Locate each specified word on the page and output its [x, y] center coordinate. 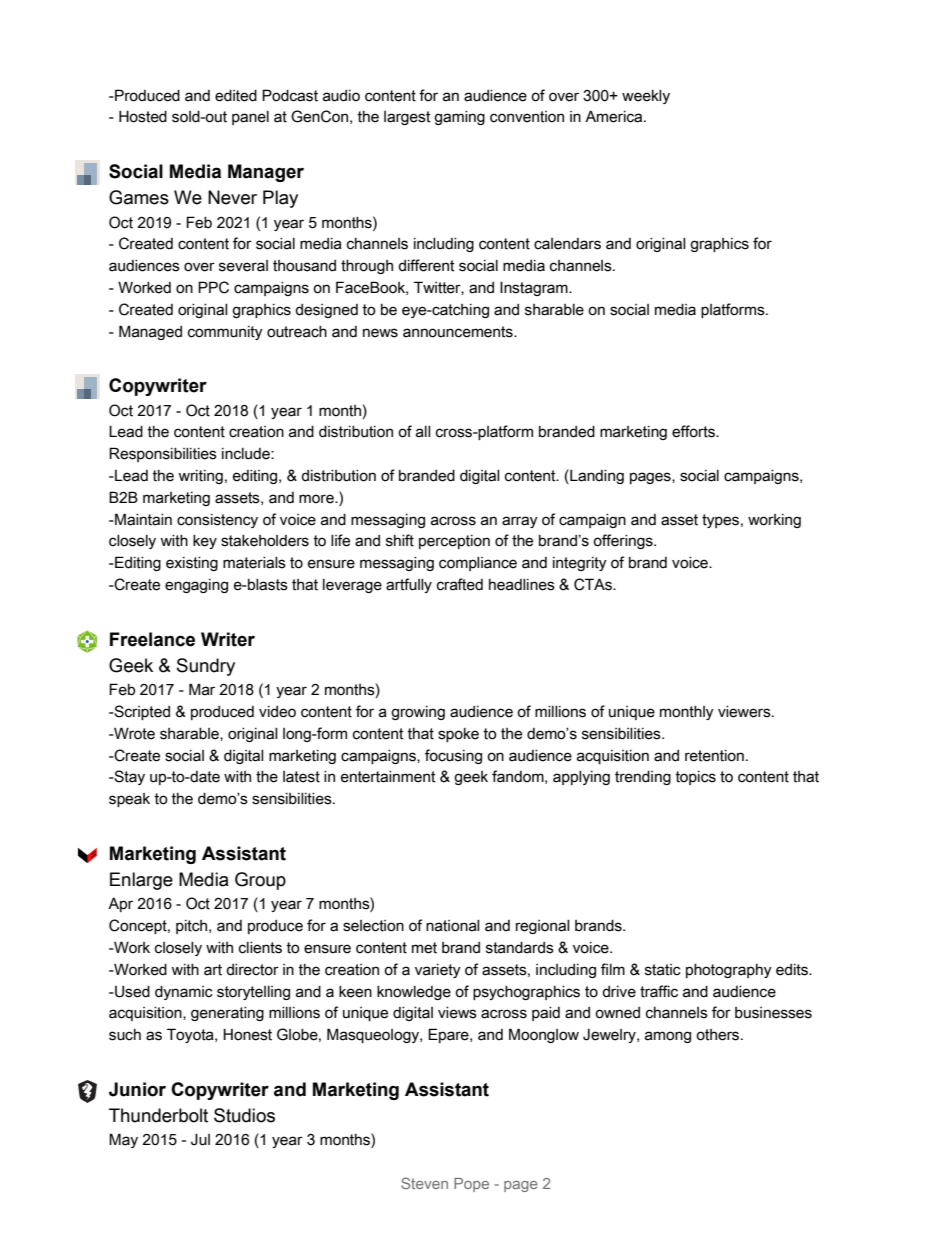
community [225, 333]
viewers [745, 712]
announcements [459, 332]
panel [250, 118]
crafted [460, 584]
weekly [646, 97]
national [453, 926]
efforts [694, 431]
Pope [471, 1185]
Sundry [206, 667]
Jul [200, 1139]
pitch [193, 927]
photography [729, 971]
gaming [459, 118]
